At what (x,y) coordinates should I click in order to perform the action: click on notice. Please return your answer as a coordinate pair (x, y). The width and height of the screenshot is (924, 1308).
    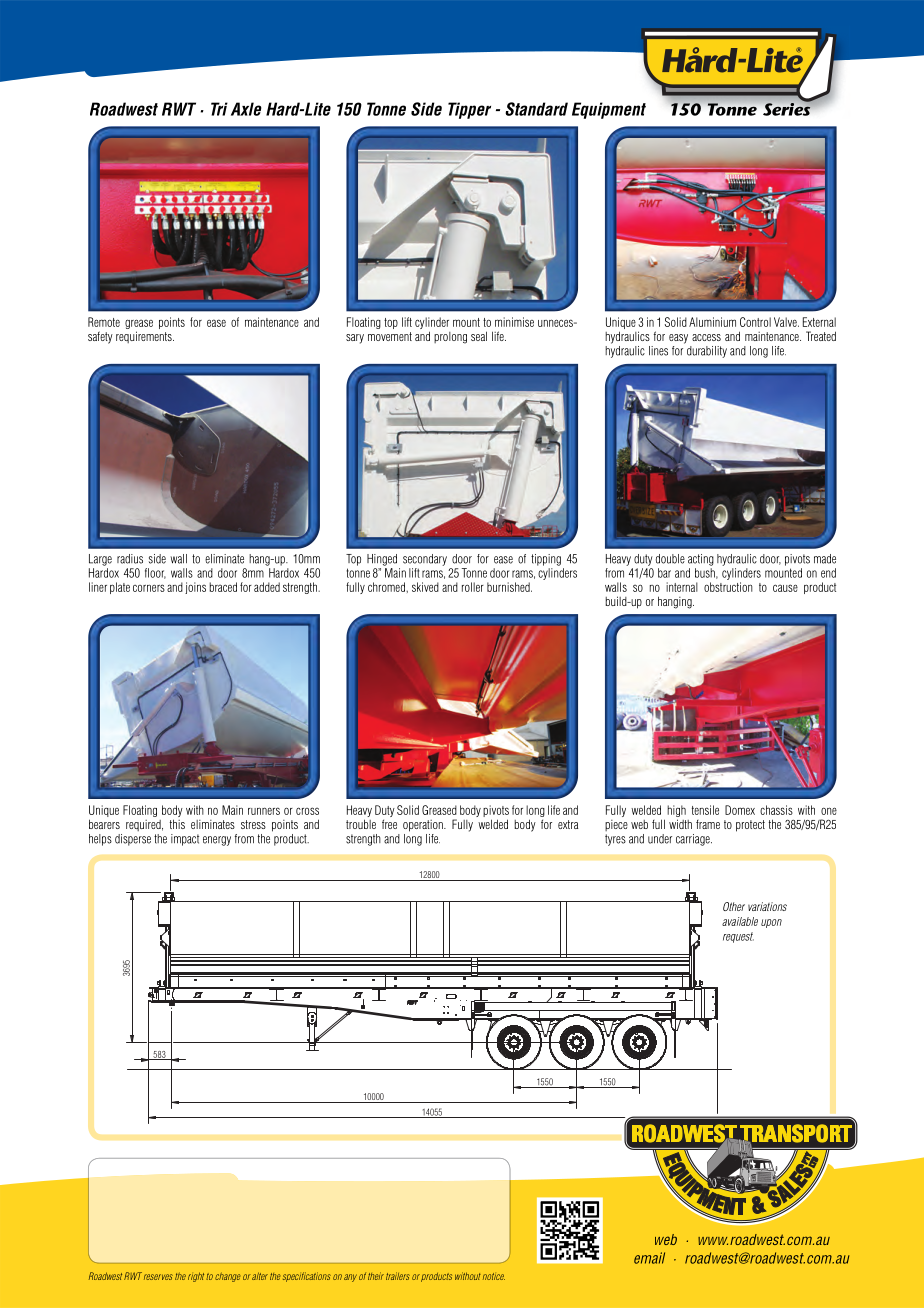
    Looking at the image, I should click on (494, 1276).
